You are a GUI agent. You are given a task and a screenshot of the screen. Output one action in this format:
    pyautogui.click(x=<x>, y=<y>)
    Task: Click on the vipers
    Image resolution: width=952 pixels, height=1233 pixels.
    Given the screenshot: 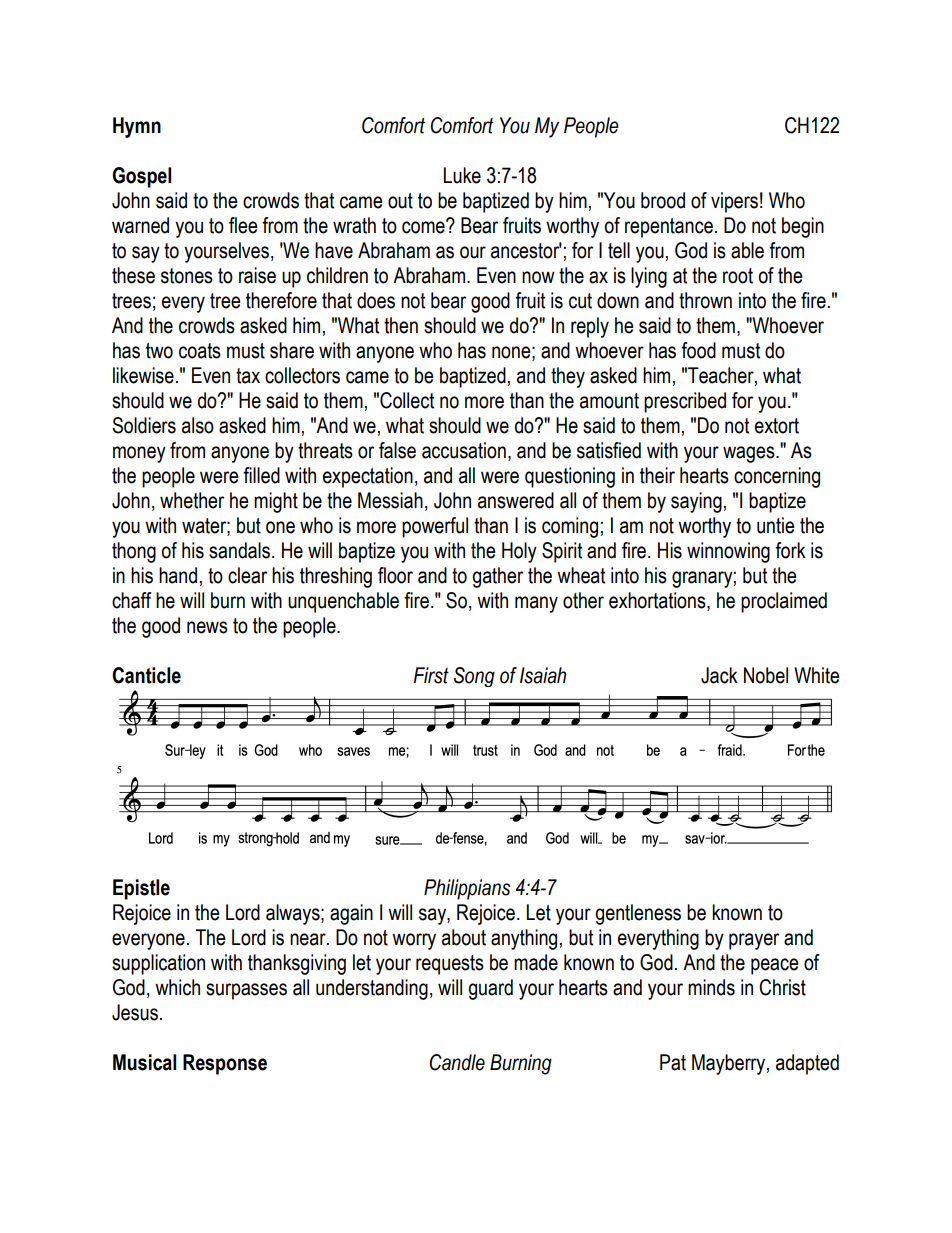 What is the action you would take?
    pyautogui.click(x=734, y=202)
